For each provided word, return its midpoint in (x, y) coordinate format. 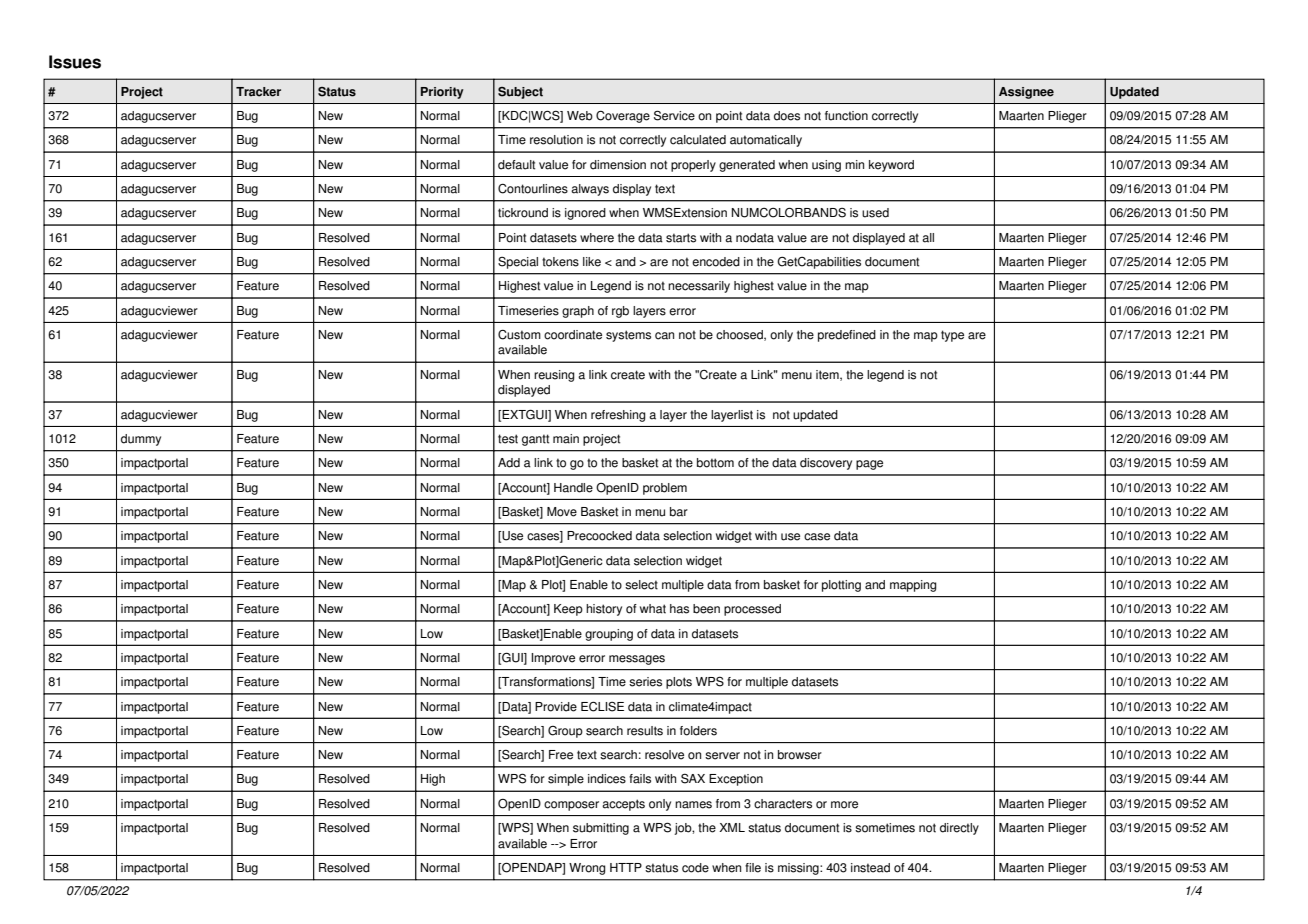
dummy (141, 440)
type (952, 336)
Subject (520, 93)
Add (509, 463)
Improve (553, 659)
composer (571, 806)
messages (637, 660)
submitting (601, 829)
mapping (913, 586)
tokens (560, 262)
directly (959, 829)
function (846, 116)
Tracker (258, 92)
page (869, 465)
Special (518, 263)
